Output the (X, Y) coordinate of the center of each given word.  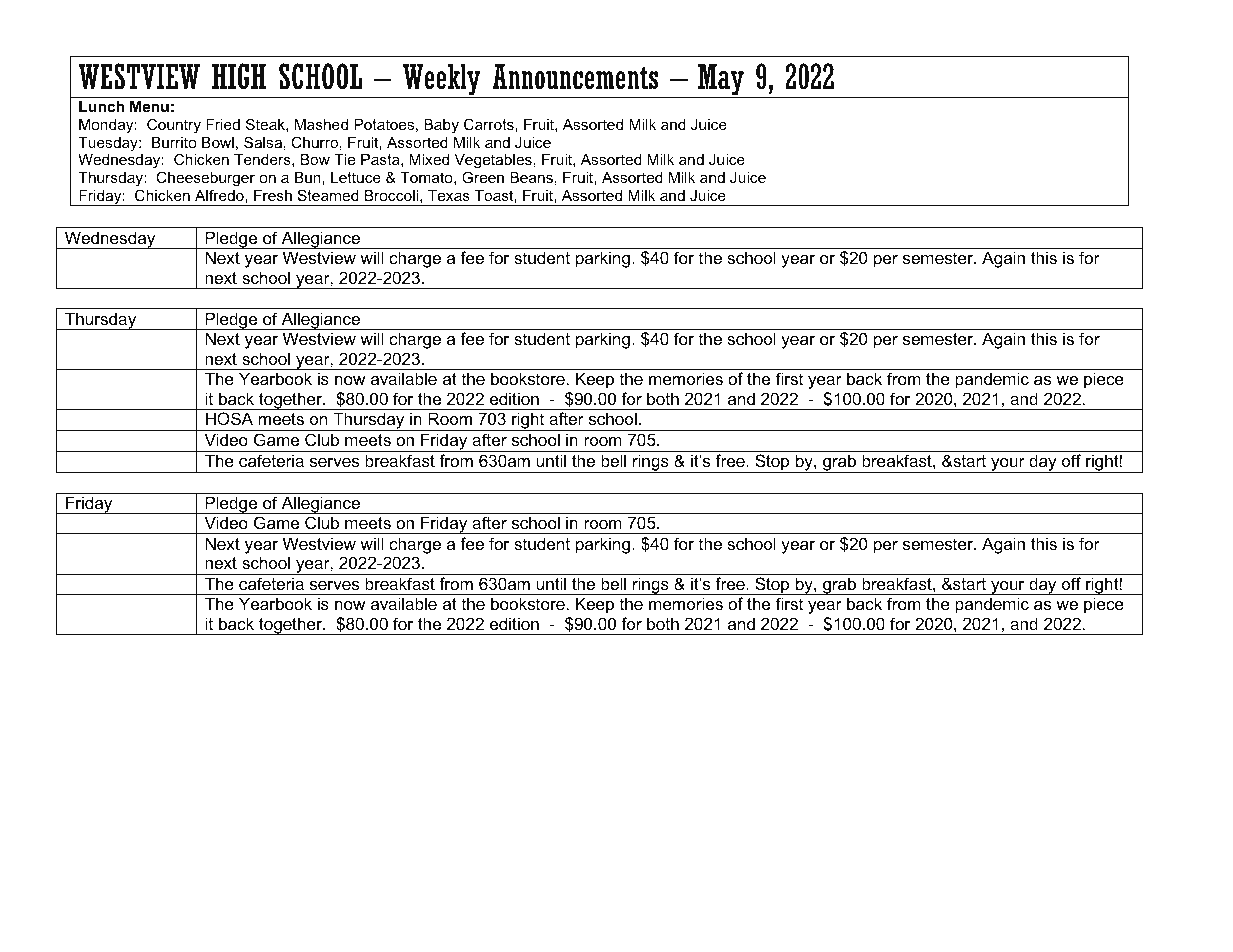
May (720, 79)
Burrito (174, 142)
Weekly (442, 79)
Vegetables (493, 163)
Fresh (273, 195)
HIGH (239, 76)
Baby (441, 126)
